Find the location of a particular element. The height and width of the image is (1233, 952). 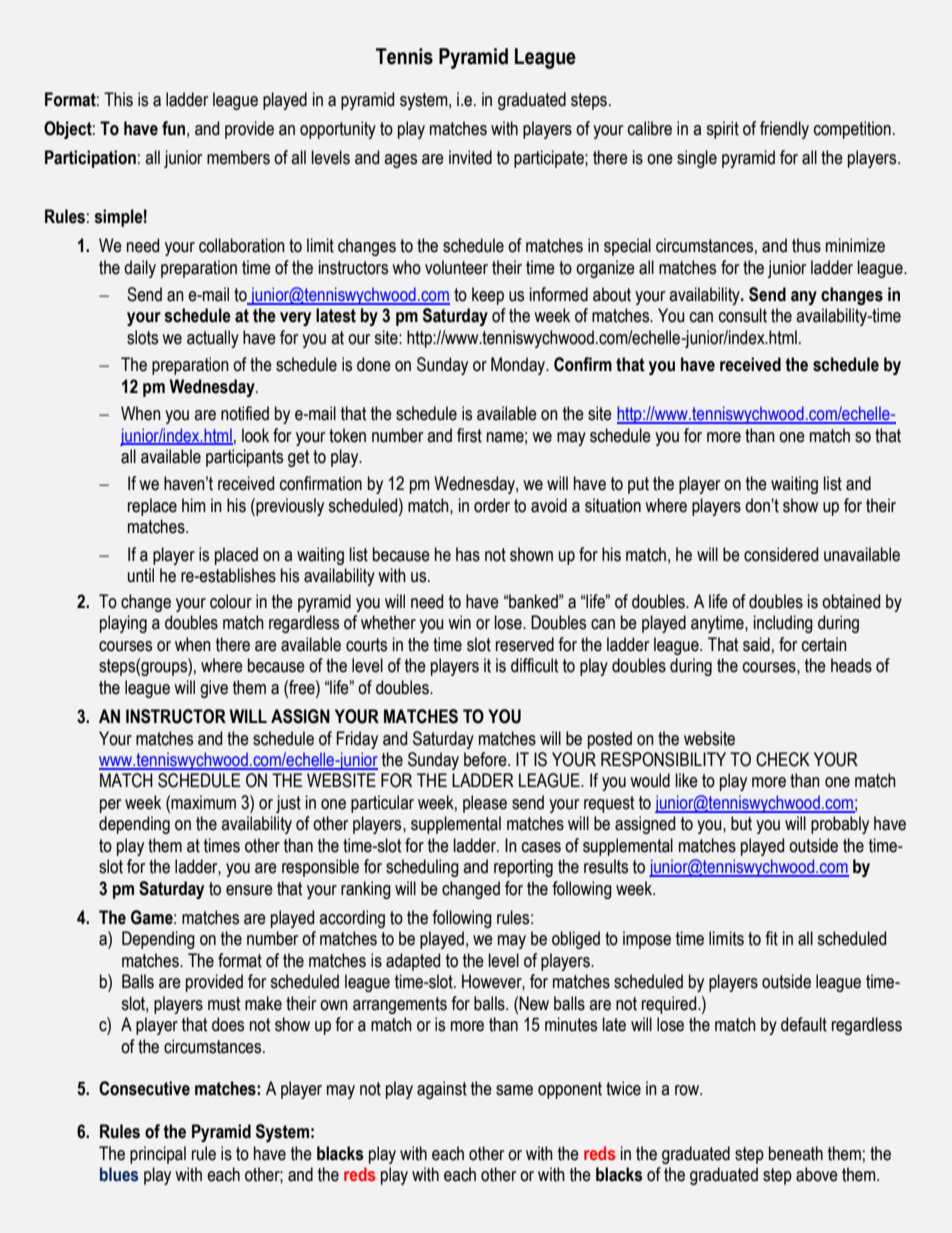

members is located at coordinates (238, 157).
